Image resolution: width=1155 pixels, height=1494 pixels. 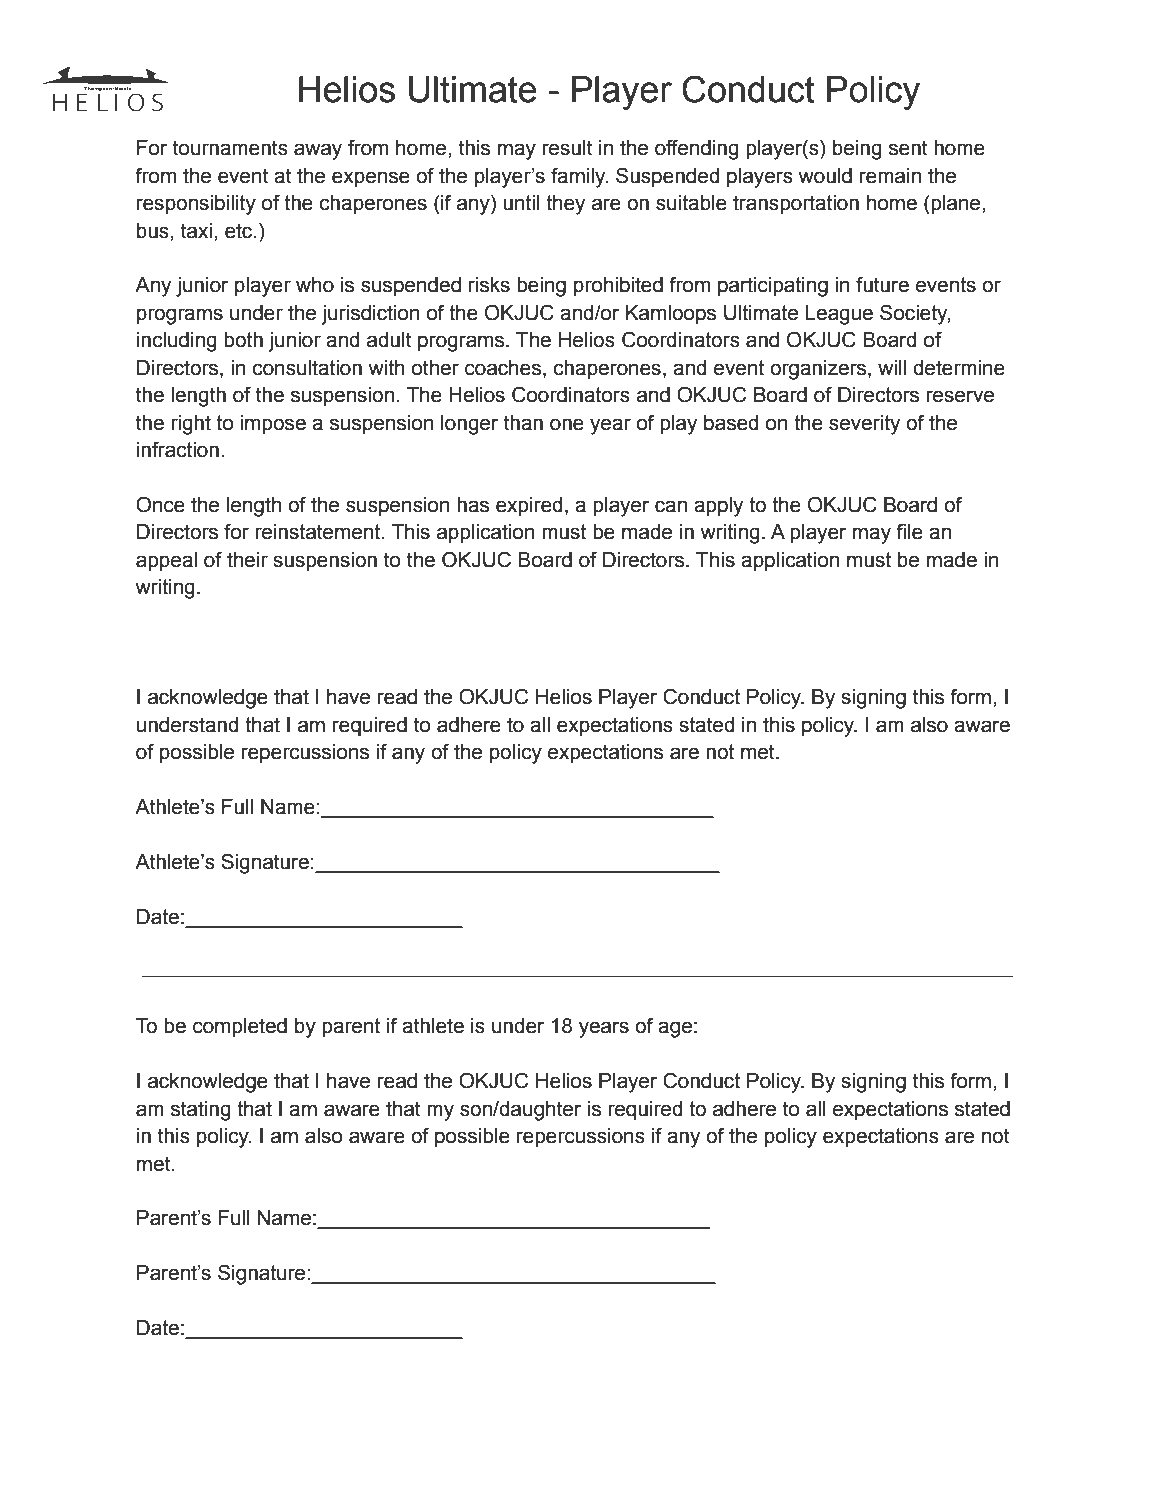 I want to click on than, so click(x=523, y=423).
